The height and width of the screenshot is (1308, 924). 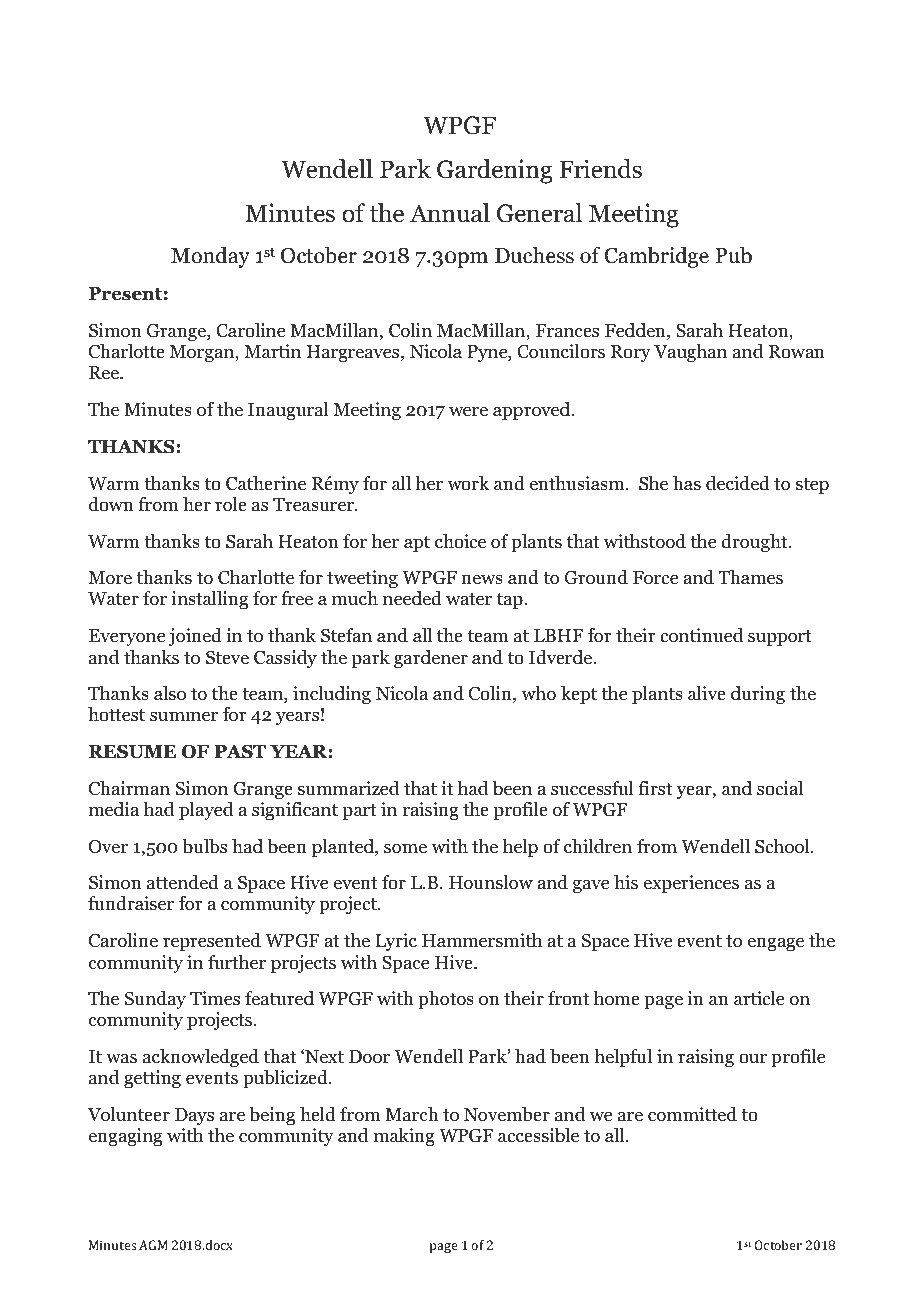 What do you see at coordinates (431, 659) in the screenshot?
I see `gardener` at bounding box center [431, 659].
